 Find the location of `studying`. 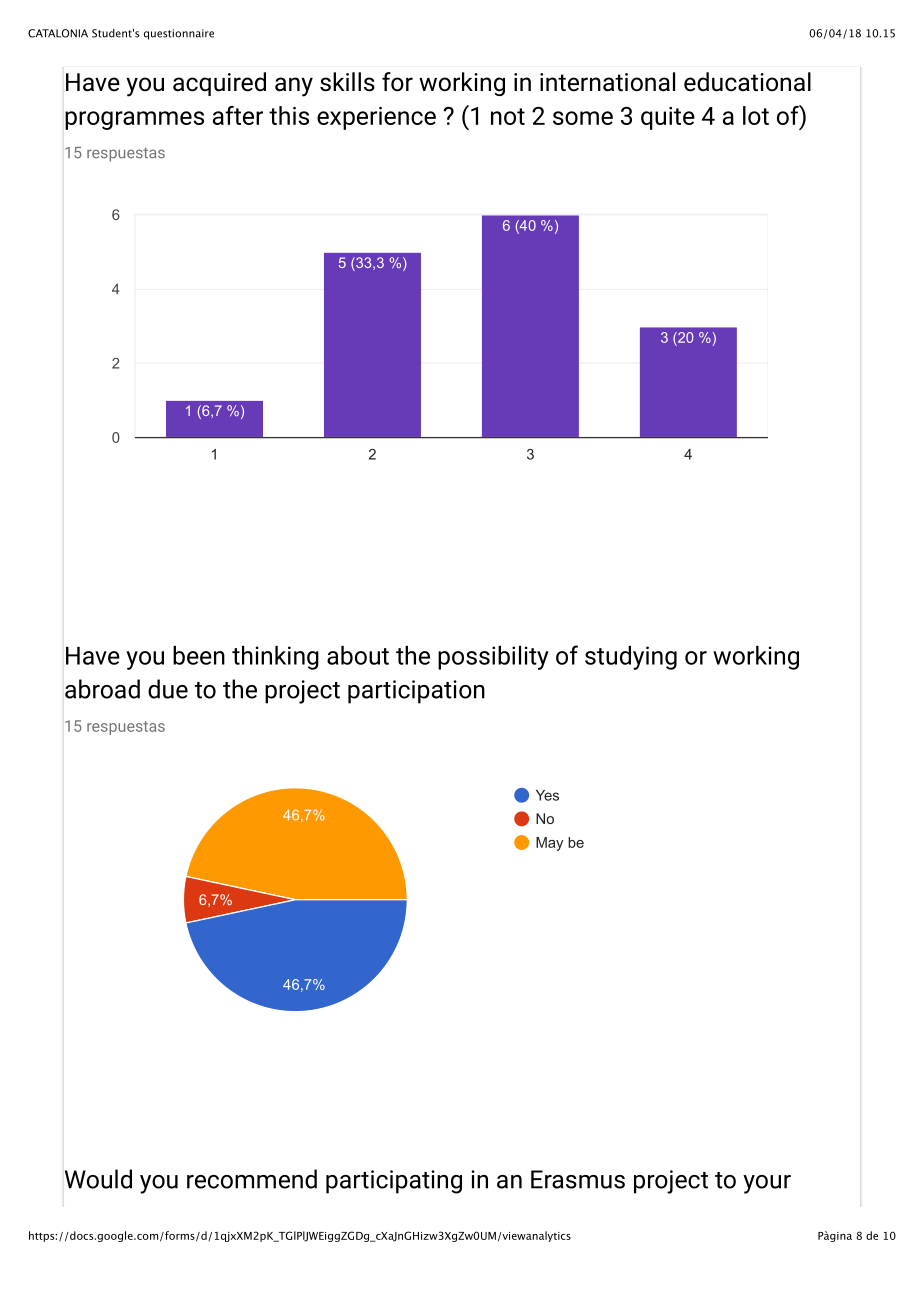

studying is located at coordinates (631, 658).
